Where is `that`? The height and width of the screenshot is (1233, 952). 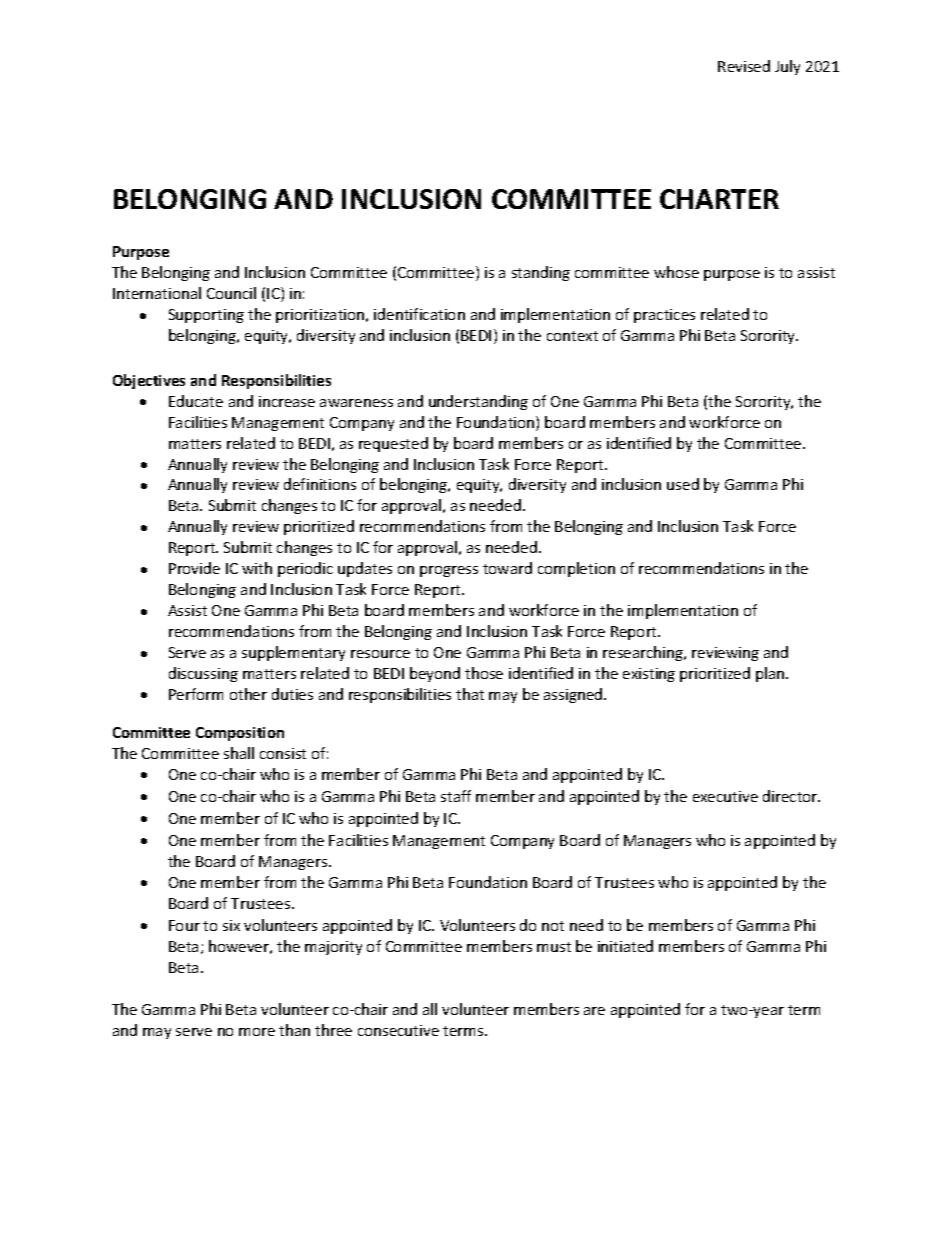 that is located at coordinates (470, 694).
